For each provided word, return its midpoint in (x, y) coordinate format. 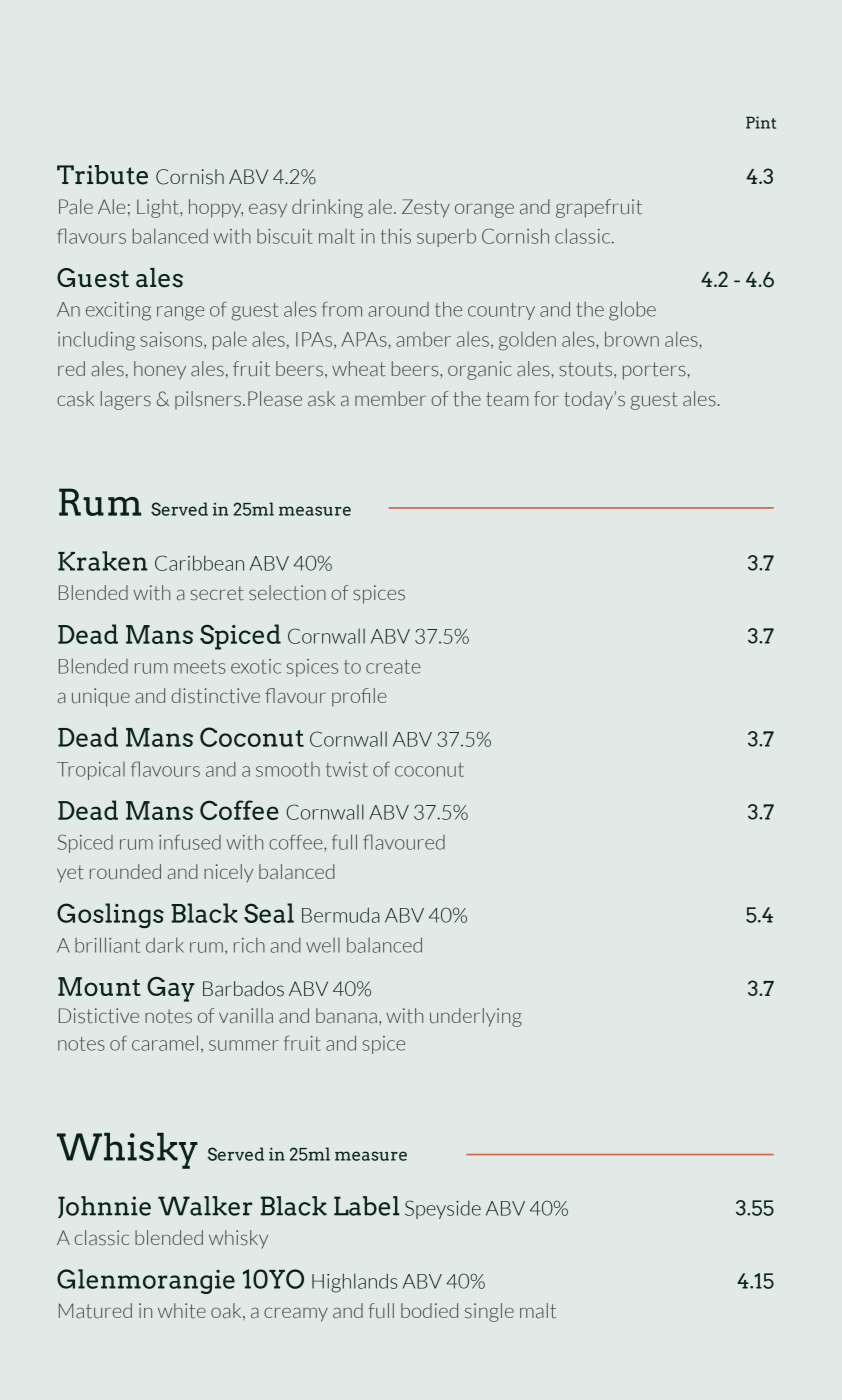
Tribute (102, 175)
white (182, 1311)
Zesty (426, 208)
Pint (761, 122)
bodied (429, 1310)
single (489, 1312)
